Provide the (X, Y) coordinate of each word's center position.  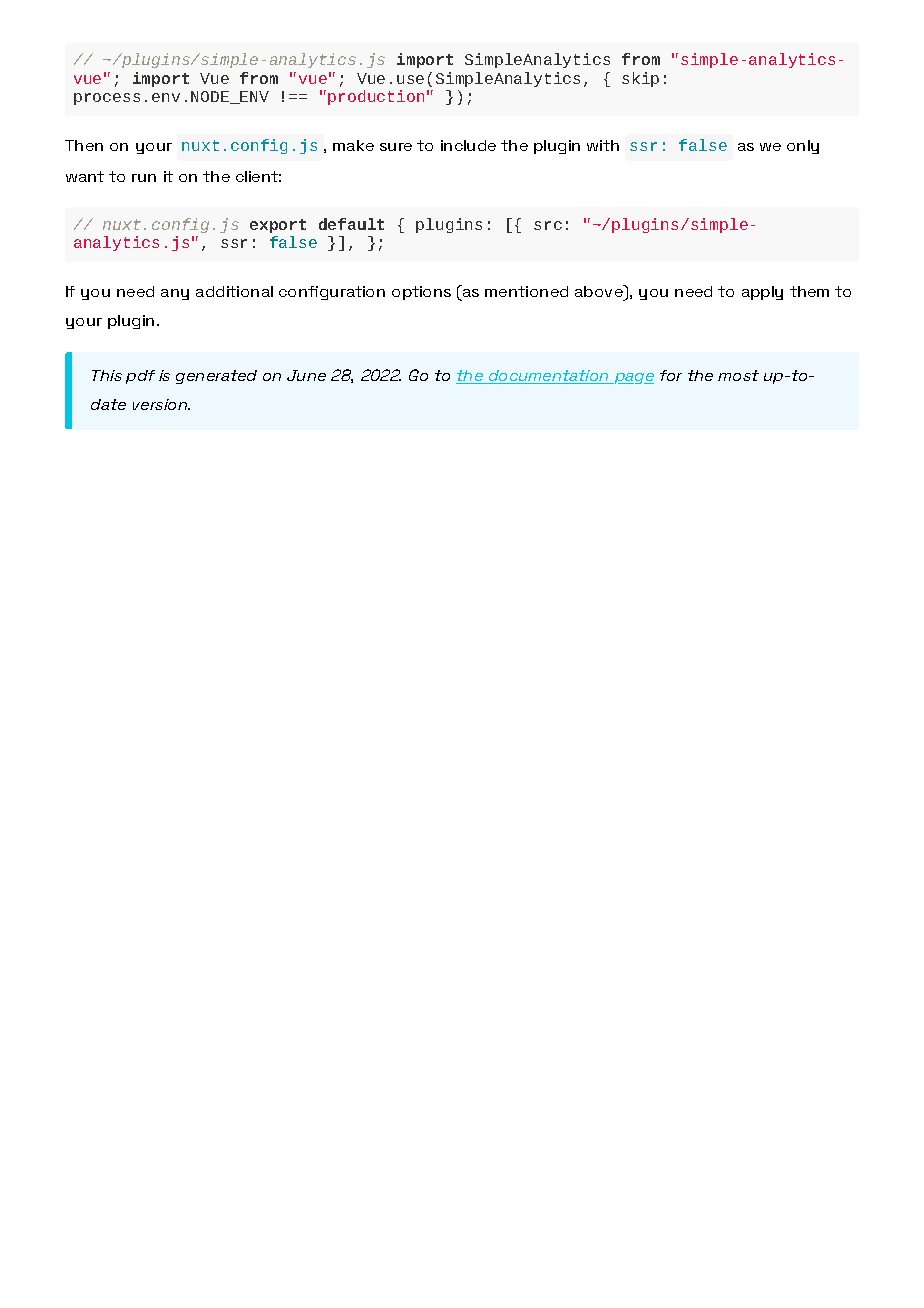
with (603, 145)
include (468, 145)
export (278, 226)
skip (640, 79)
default (351, 224)
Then (84, 145)
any (175, 294)
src (548, 225)
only (803, 147)
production (376, 97)
